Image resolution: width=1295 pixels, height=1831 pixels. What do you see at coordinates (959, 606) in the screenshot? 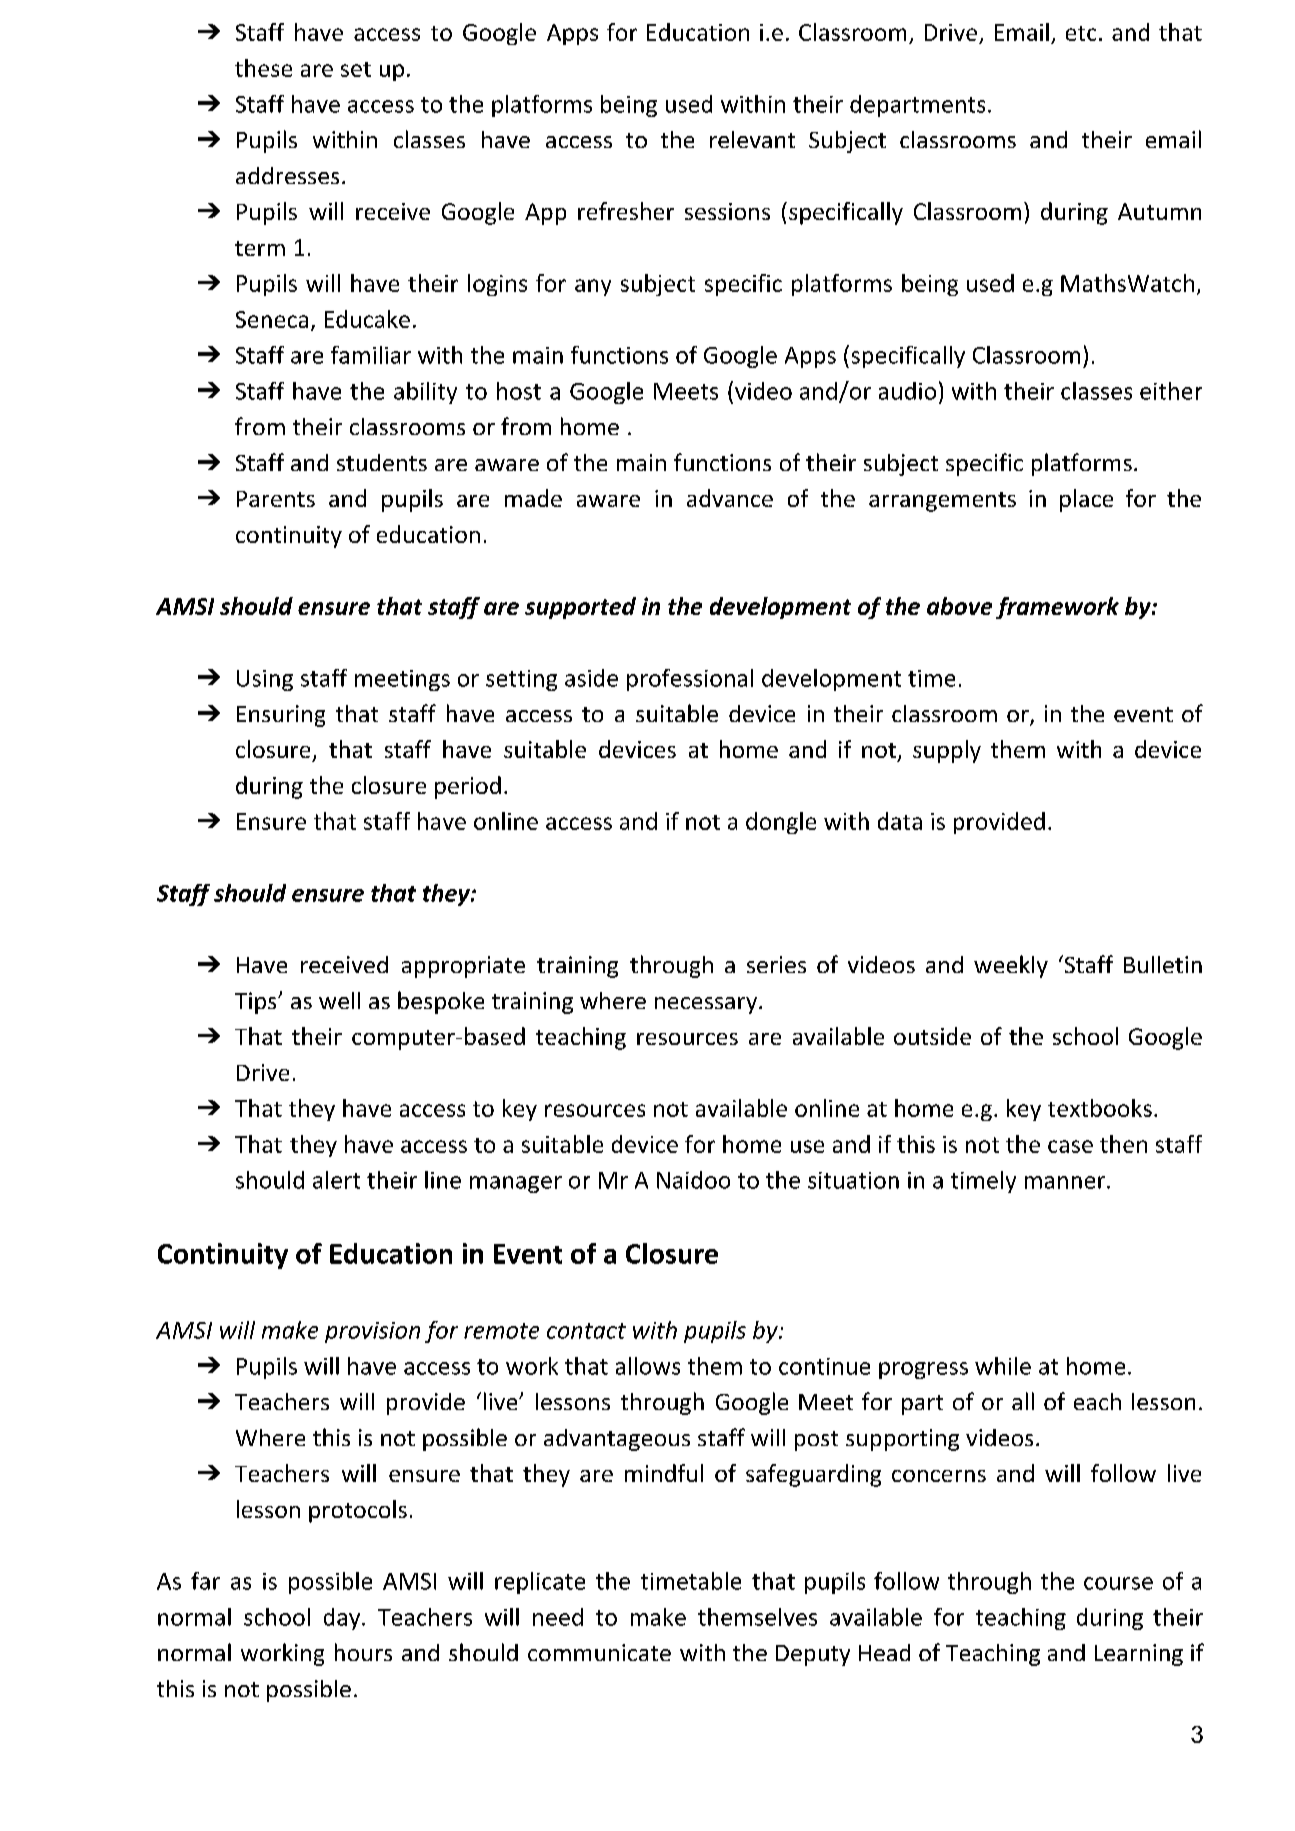
I see `above` at bounding box center [959, 606].
